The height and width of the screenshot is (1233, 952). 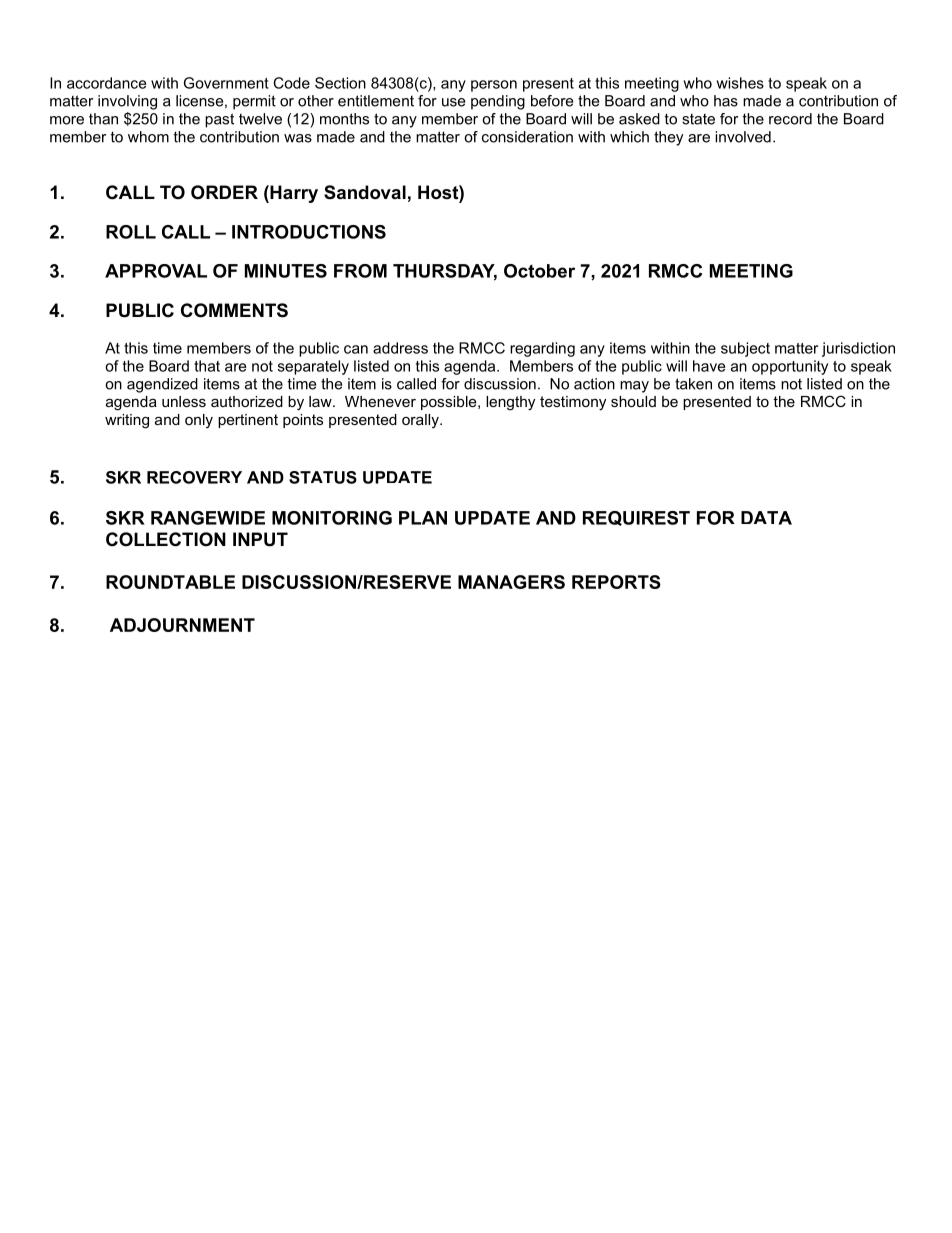 What do you see at coordinates (616, 582) in the screenshot?
I see `REPORTS` at bounding box center [616, 582].
